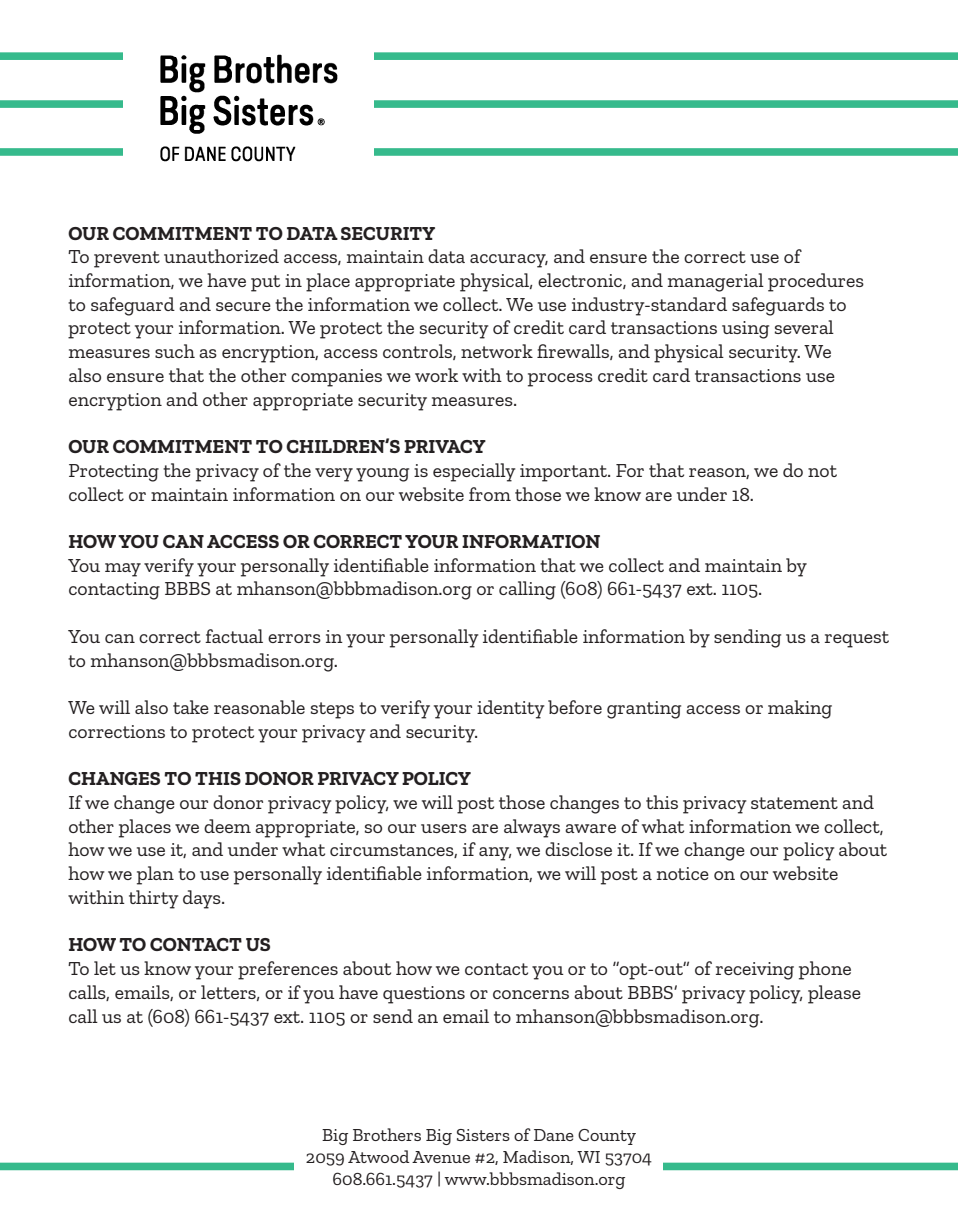 This screenshot has width=958, height=1232. What do you see at coordinates (495, 854) in the screenshot?
I see `any` at bounding box center [495, 854].
